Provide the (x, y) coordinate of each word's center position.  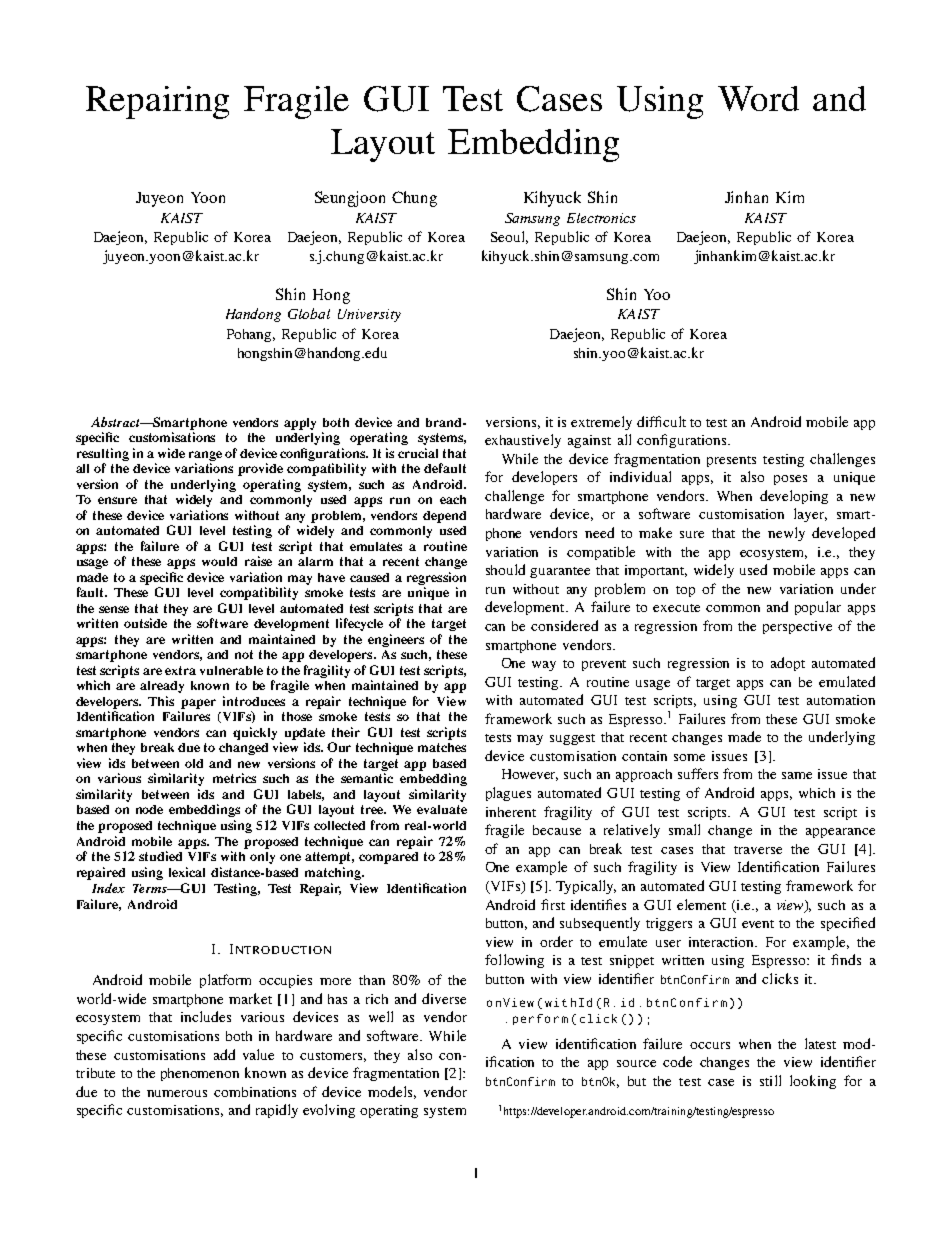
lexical (187, 872)
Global (309, 313)
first (553, 904)
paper (198, 704)
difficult (661, 421)
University (369, 315)
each (453, 499)
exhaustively (523, 441)
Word (758, 98)
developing (794, 497)
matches (442, 747)
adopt (788, 664)
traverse (758, 850)
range (205, 456)
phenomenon (200, 1074)
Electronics (601, 218)
